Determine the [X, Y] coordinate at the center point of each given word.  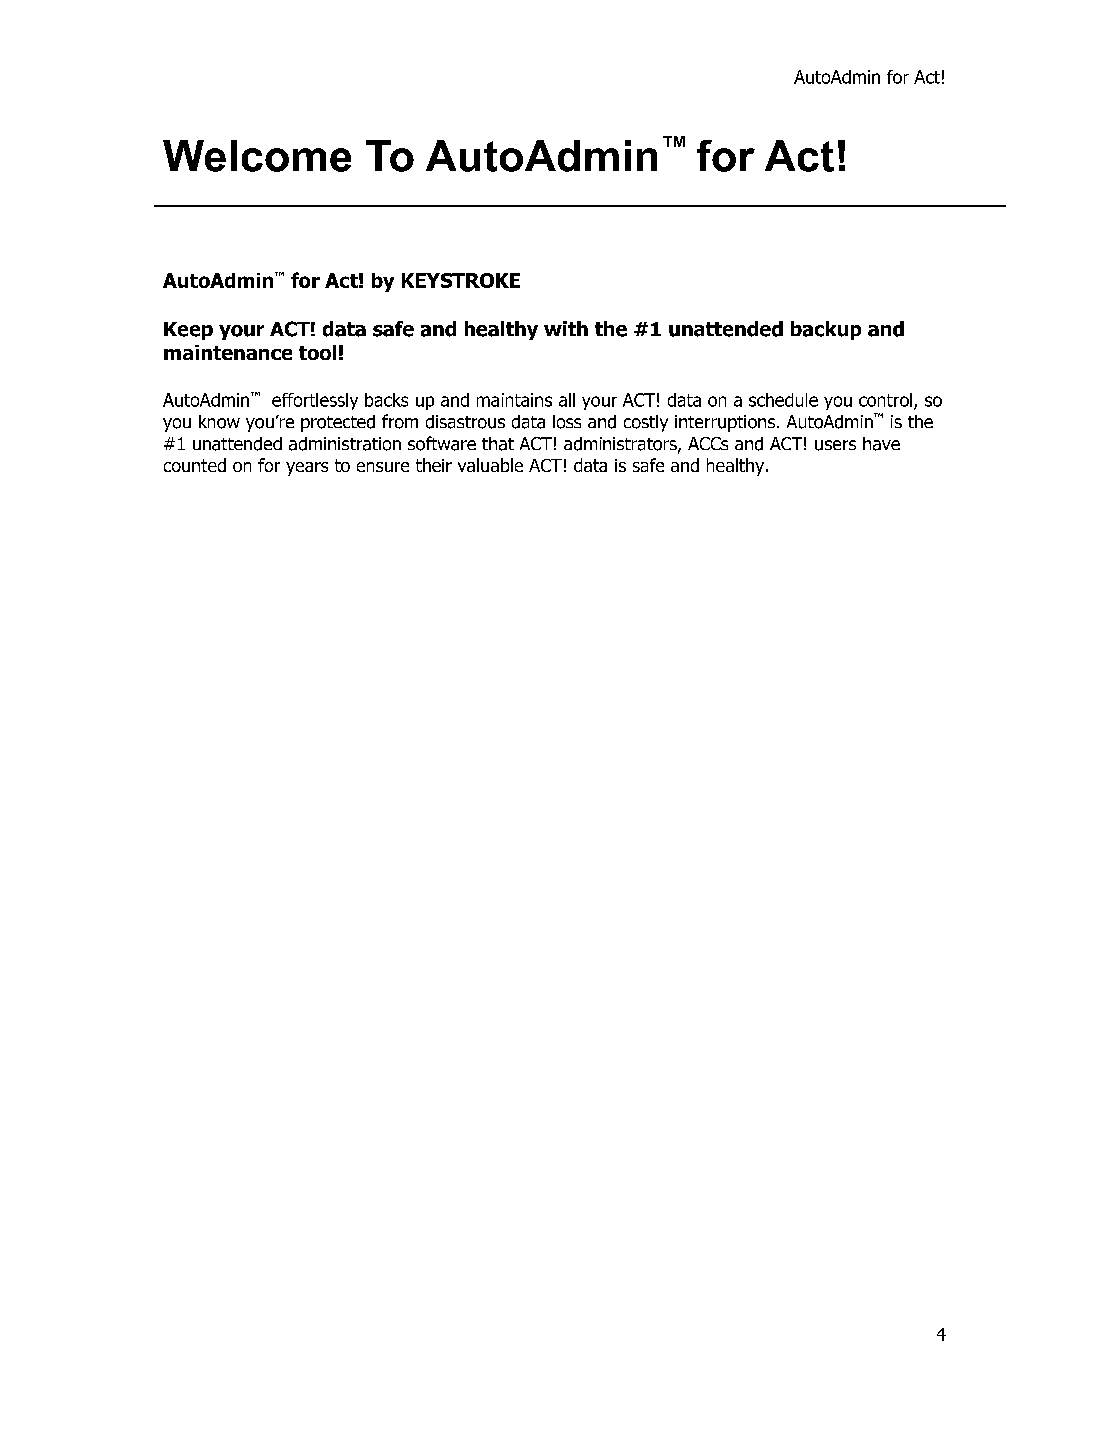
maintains [514, 400]
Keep [188, 331]
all [567, 400]
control [887, 401]
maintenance [228, 352]
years [307, 469]
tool [317, 352]
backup [826, 330]
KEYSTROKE [461, 280]
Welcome [257, 156]
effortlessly [315, 401]
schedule [783, 400]
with [566, 328]
